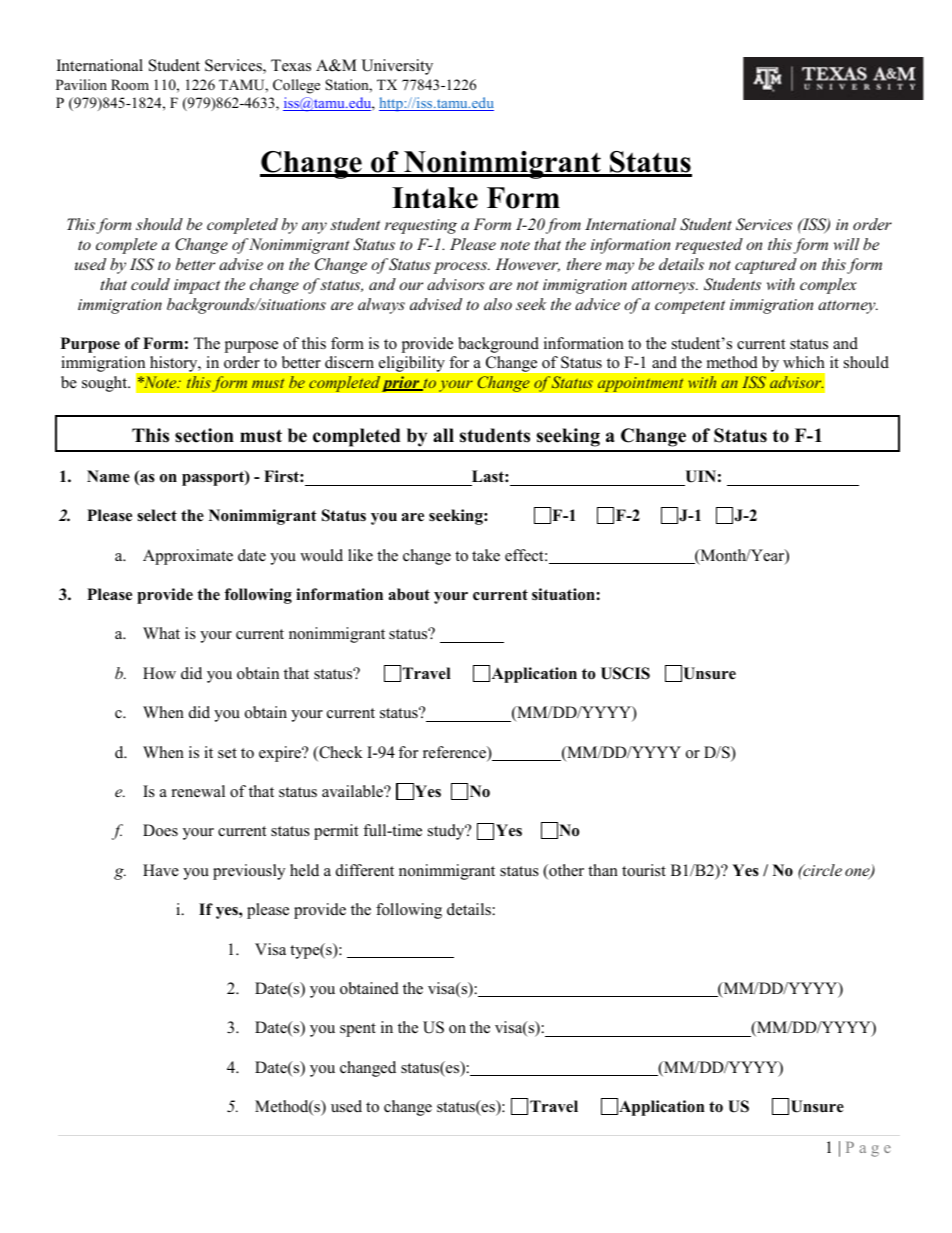 This page has width=952, height=1233. What do you see at coordinates (130, 84) in the page?
I see `Room` at bounding box center [130, 84].
